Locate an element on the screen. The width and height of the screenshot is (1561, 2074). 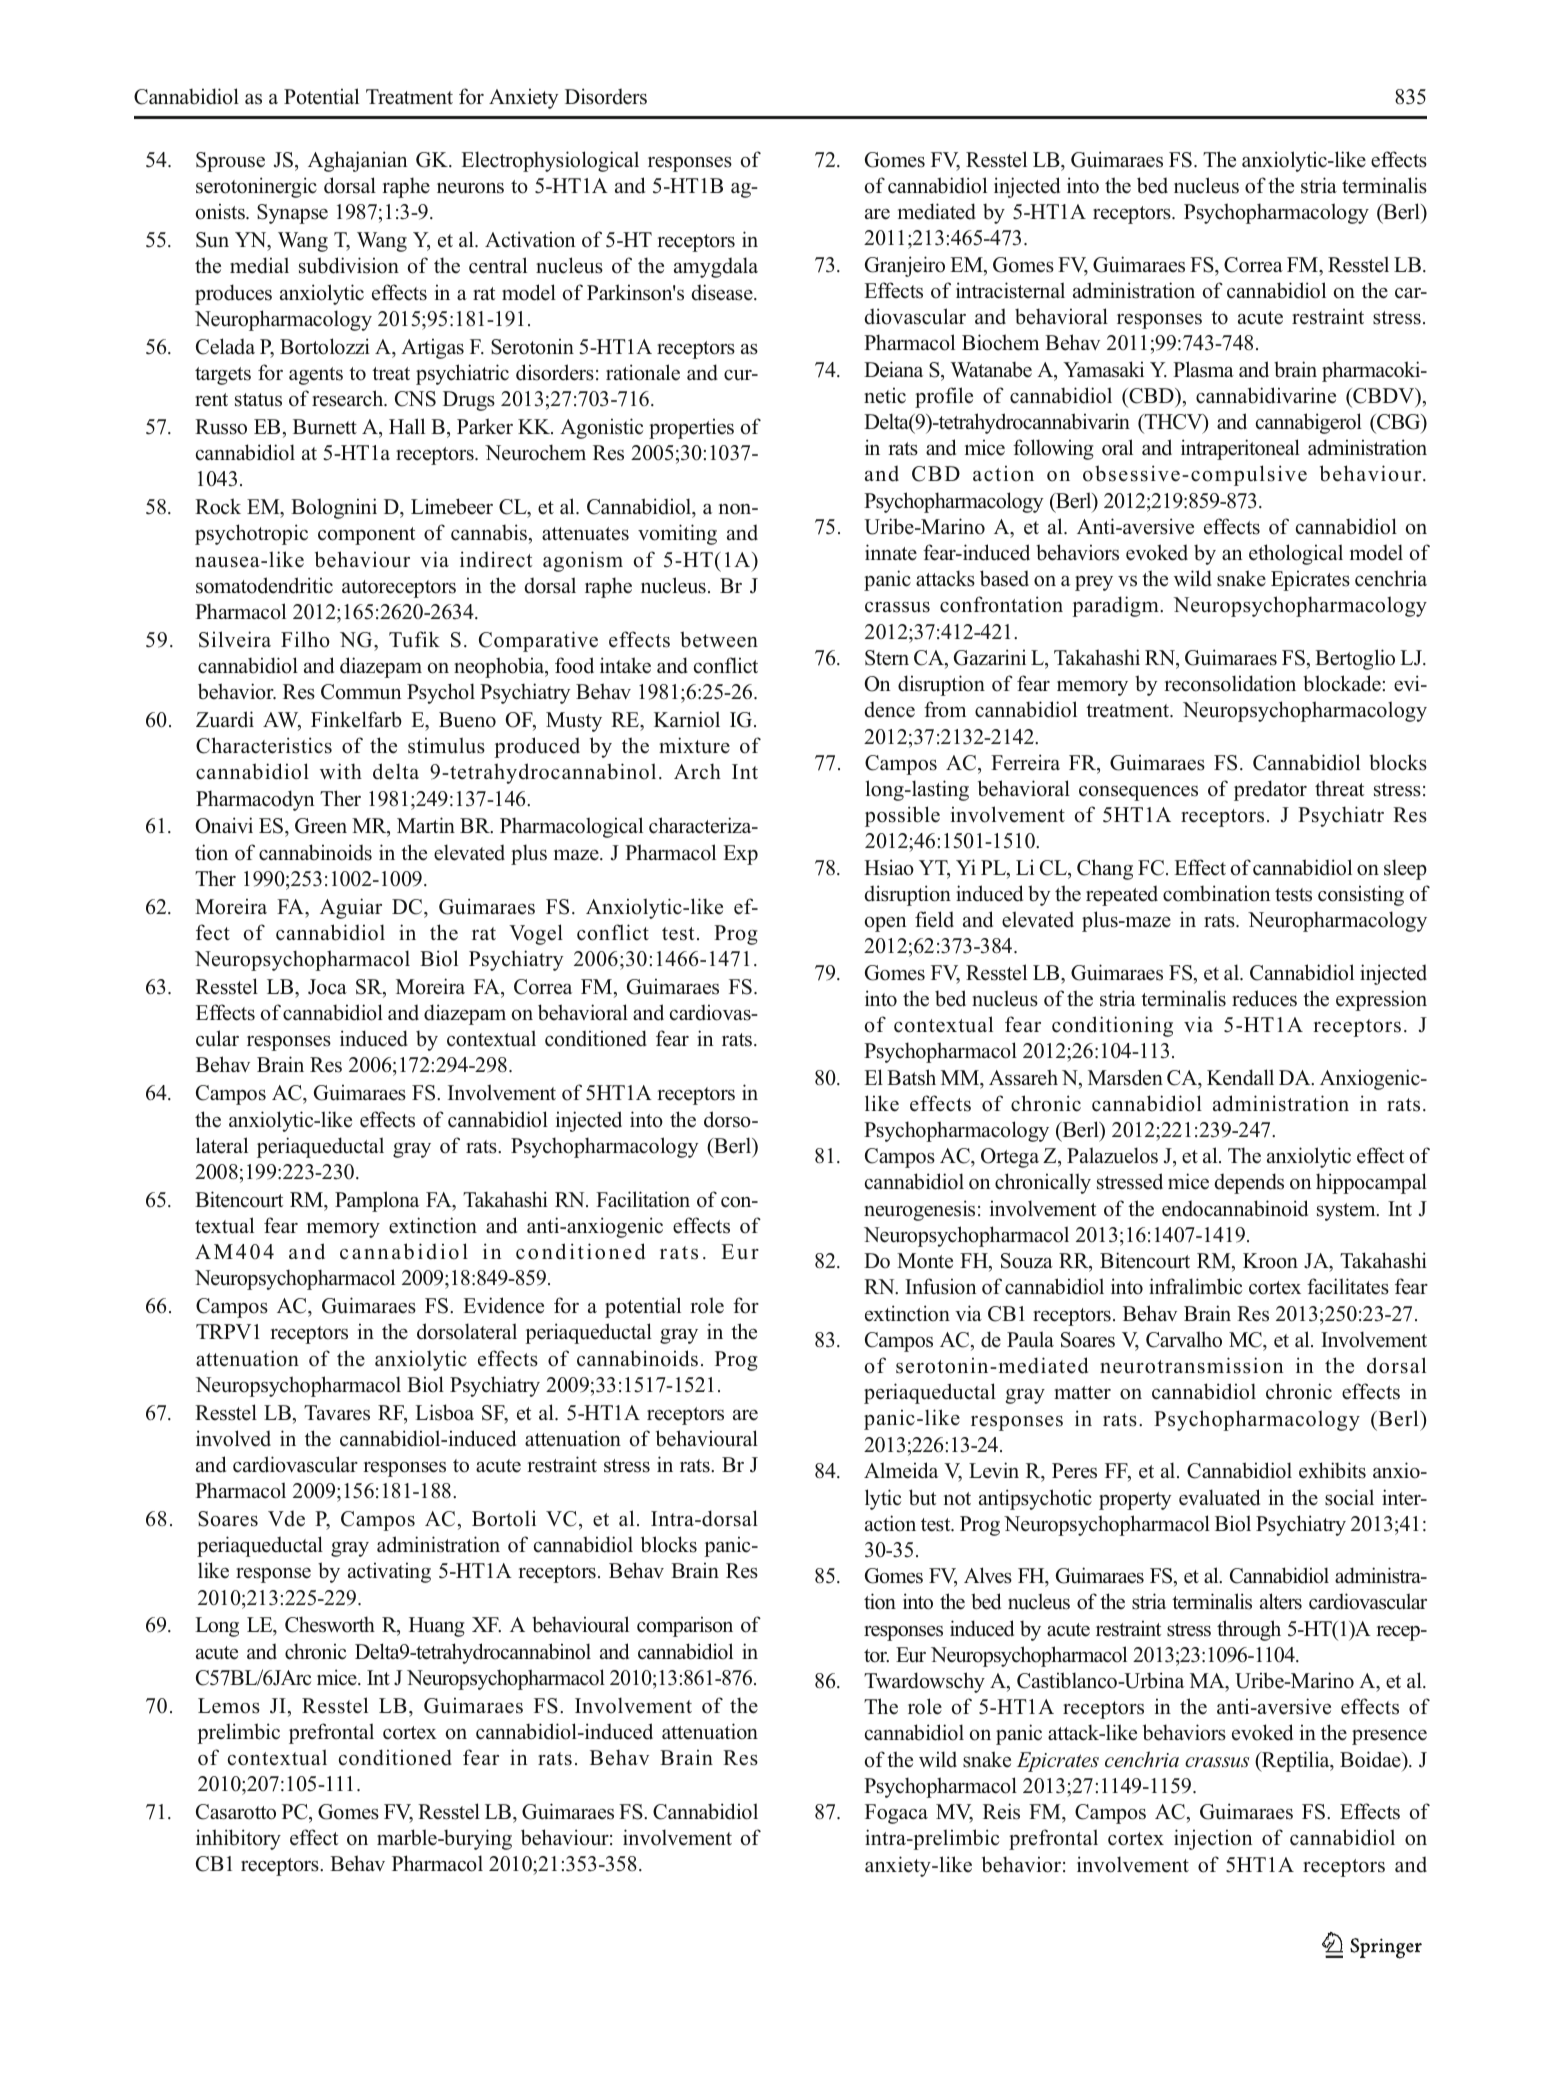
subdivision is located at coordinates (349, 265).
